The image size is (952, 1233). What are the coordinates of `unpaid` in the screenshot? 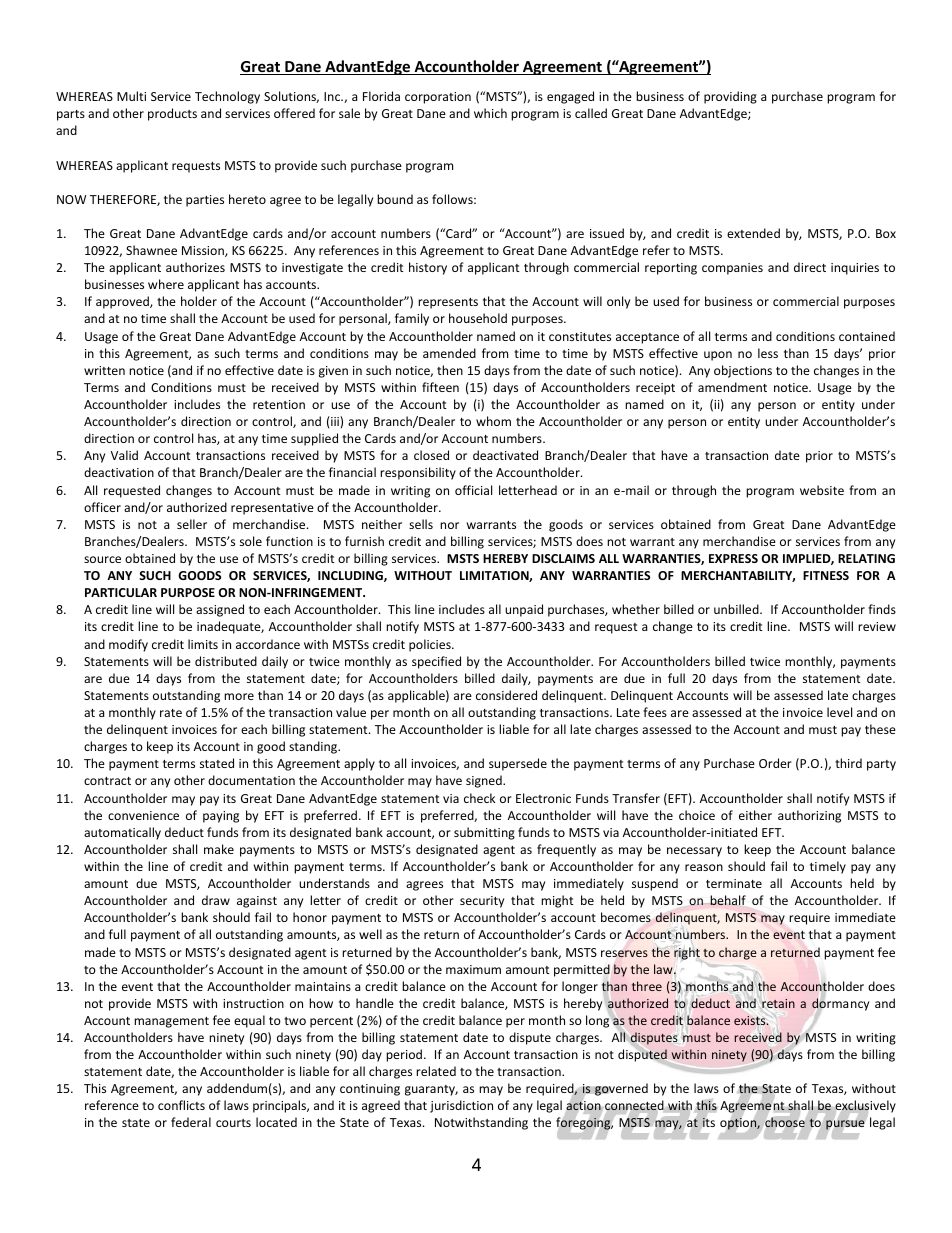 It's located at (524, 610).
